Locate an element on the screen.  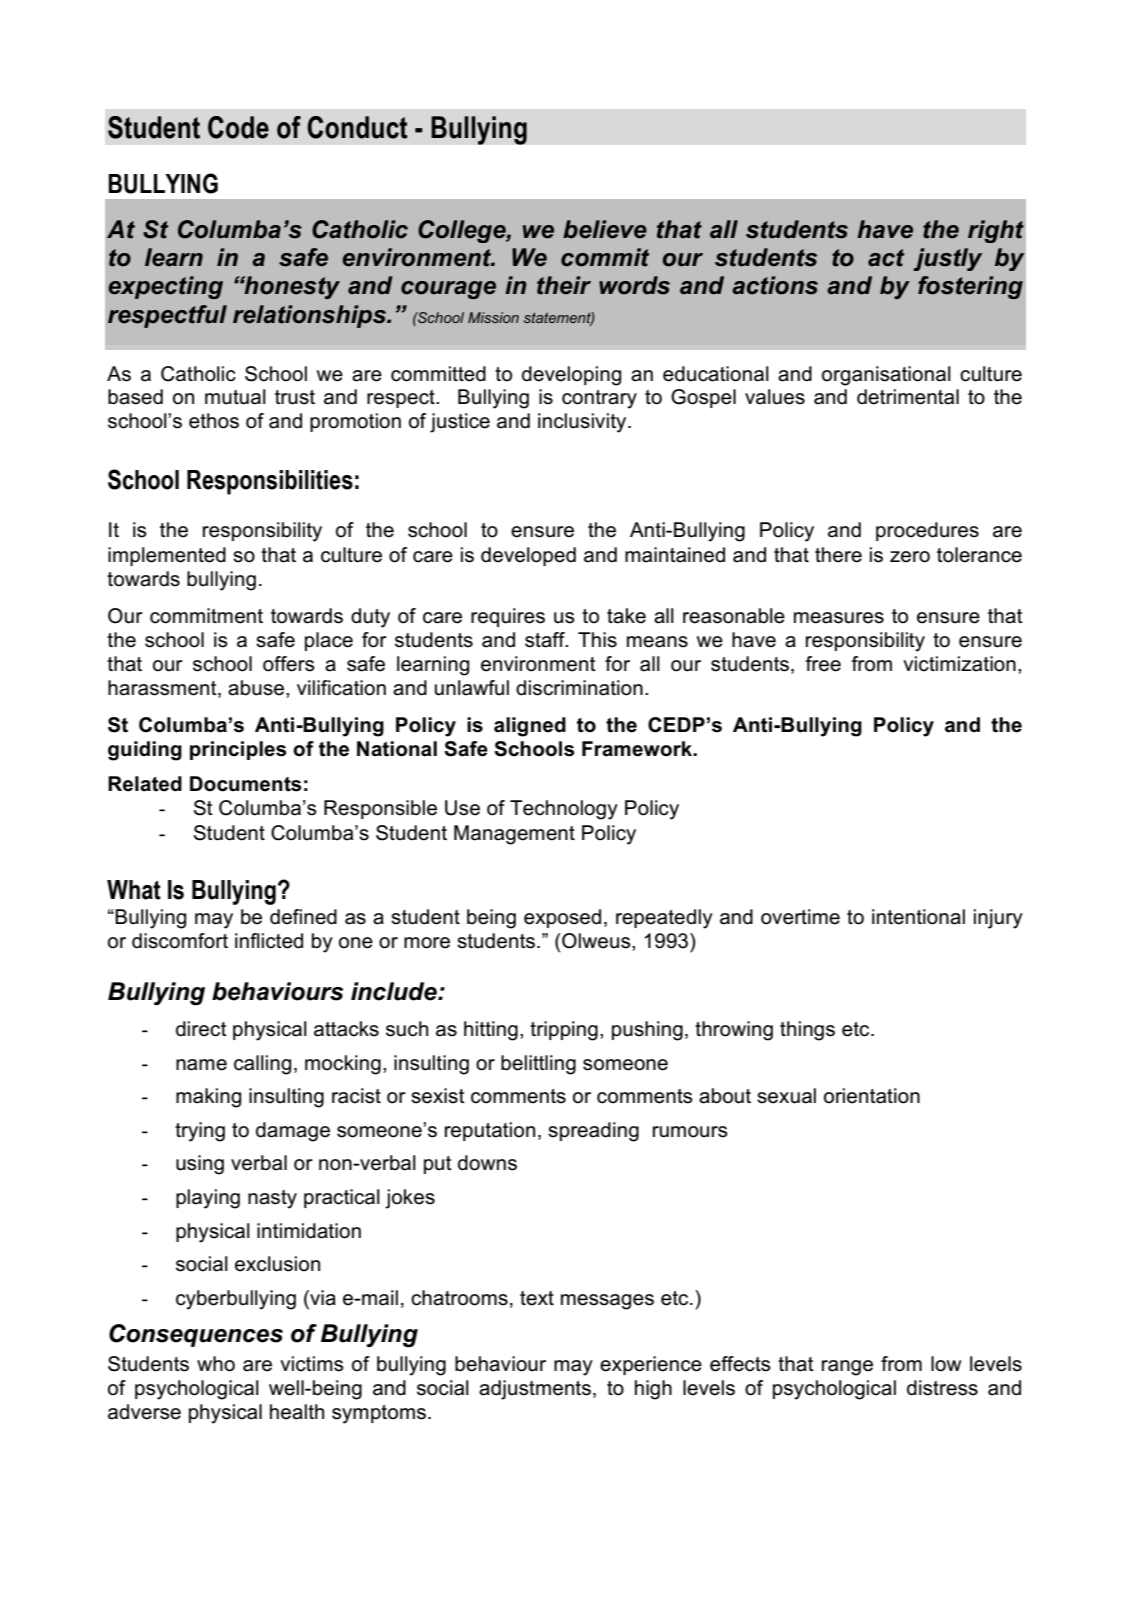
offers is located at coordinates (289, 664).
